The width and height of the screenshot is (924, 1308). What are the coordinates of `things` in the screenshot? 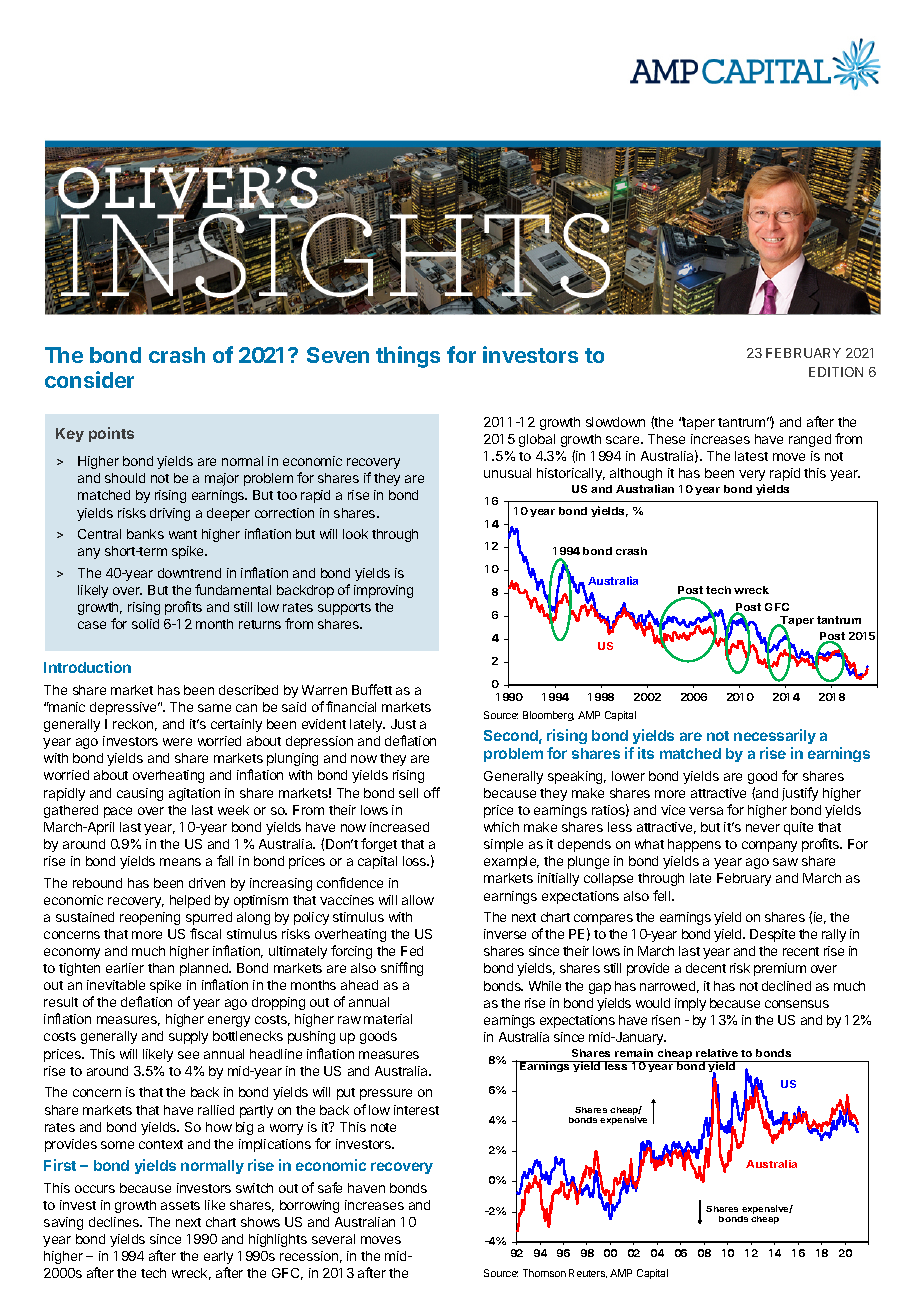 It's located at (408, 357).
